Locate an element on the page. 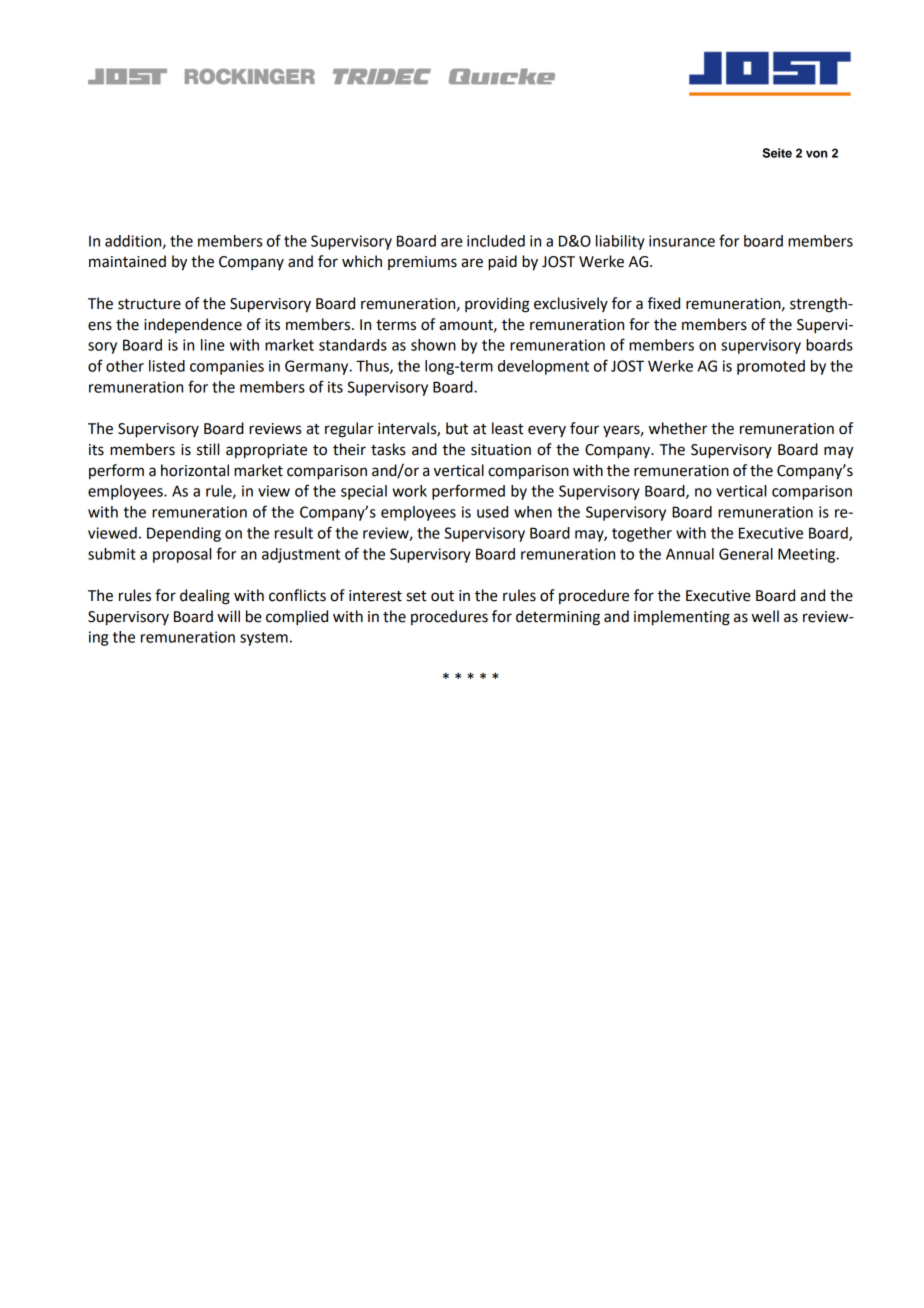  together is located at coordinates (642, 534).
